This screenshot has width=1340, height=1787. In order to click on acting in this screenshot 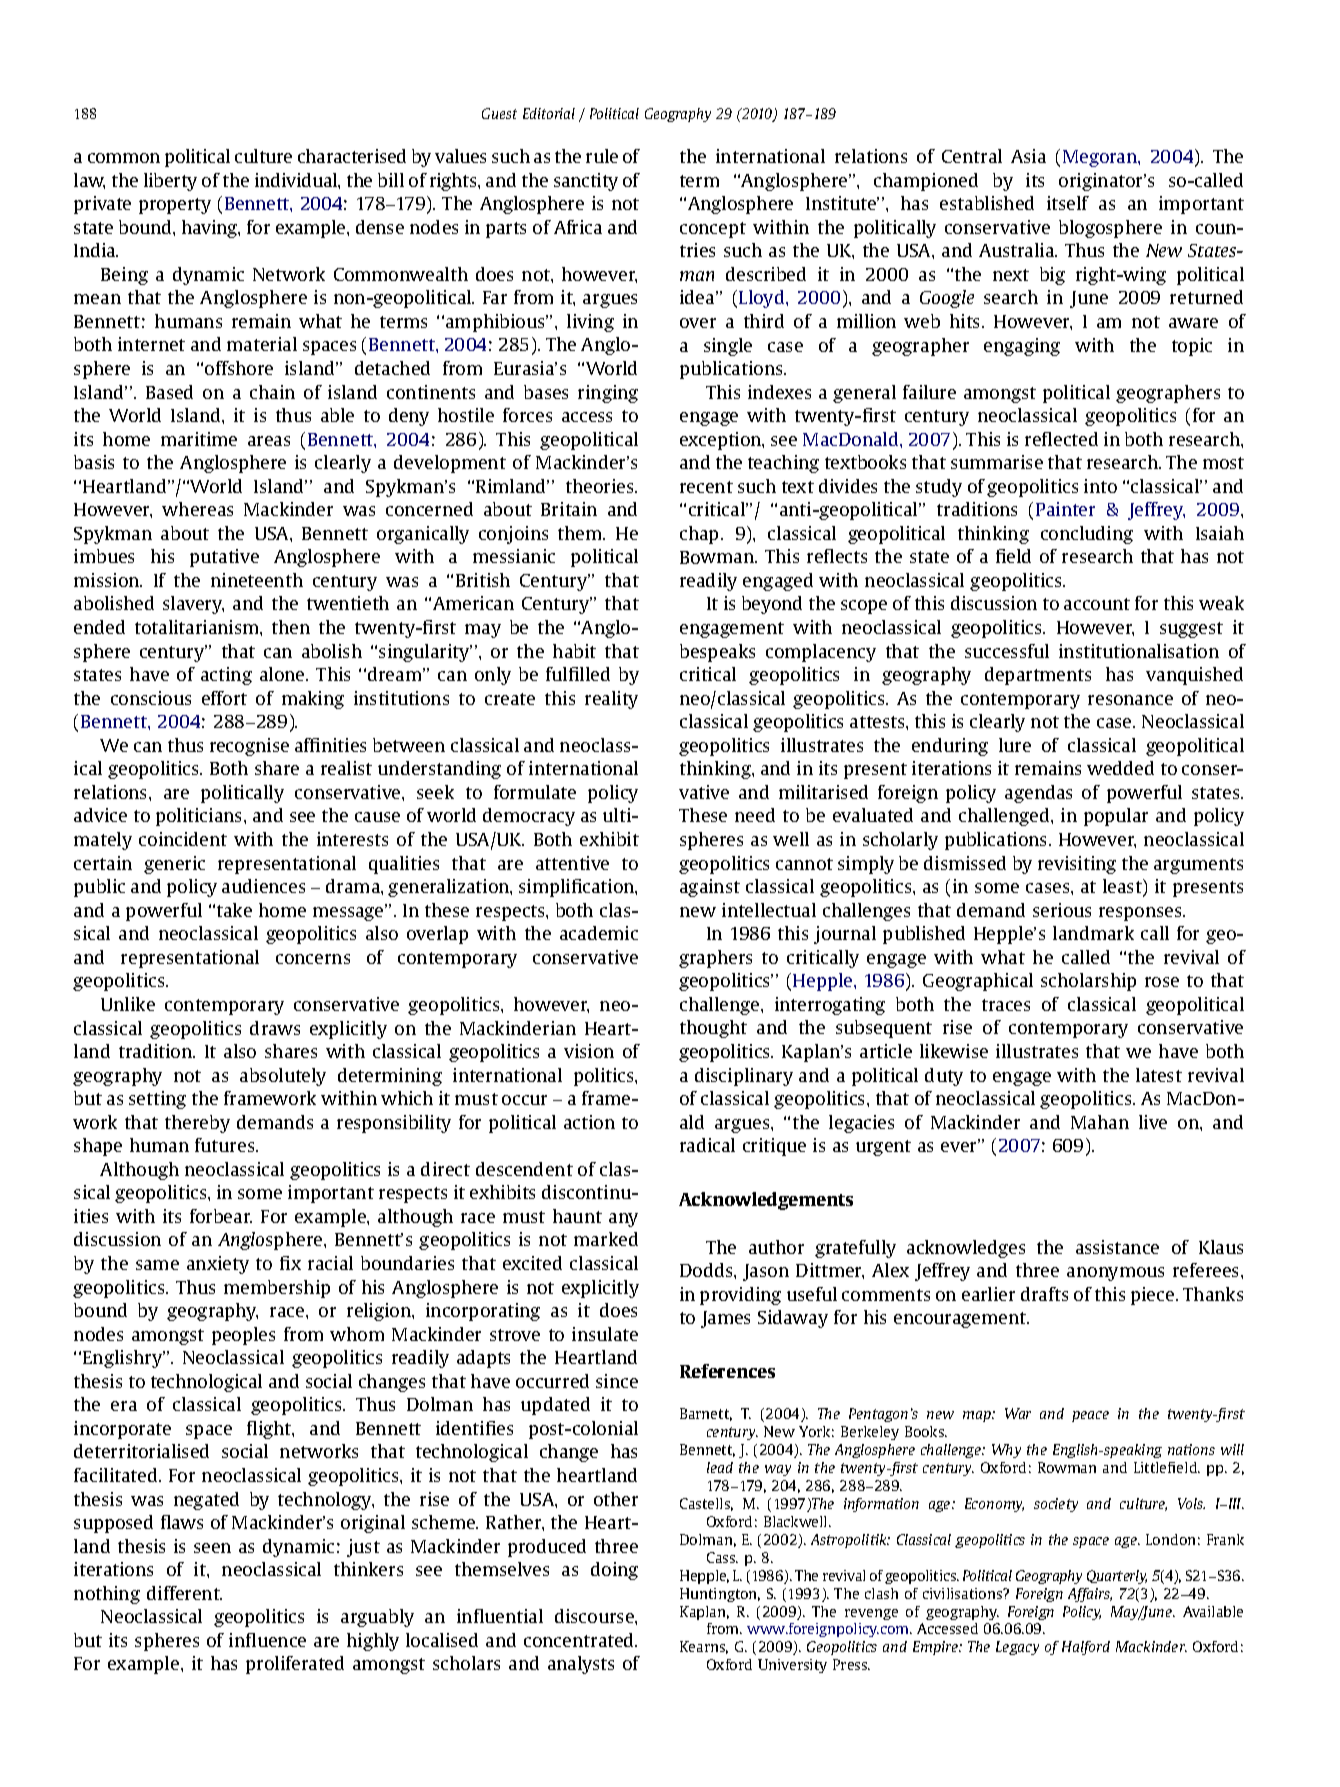, I will do `click(226, 676)`.
